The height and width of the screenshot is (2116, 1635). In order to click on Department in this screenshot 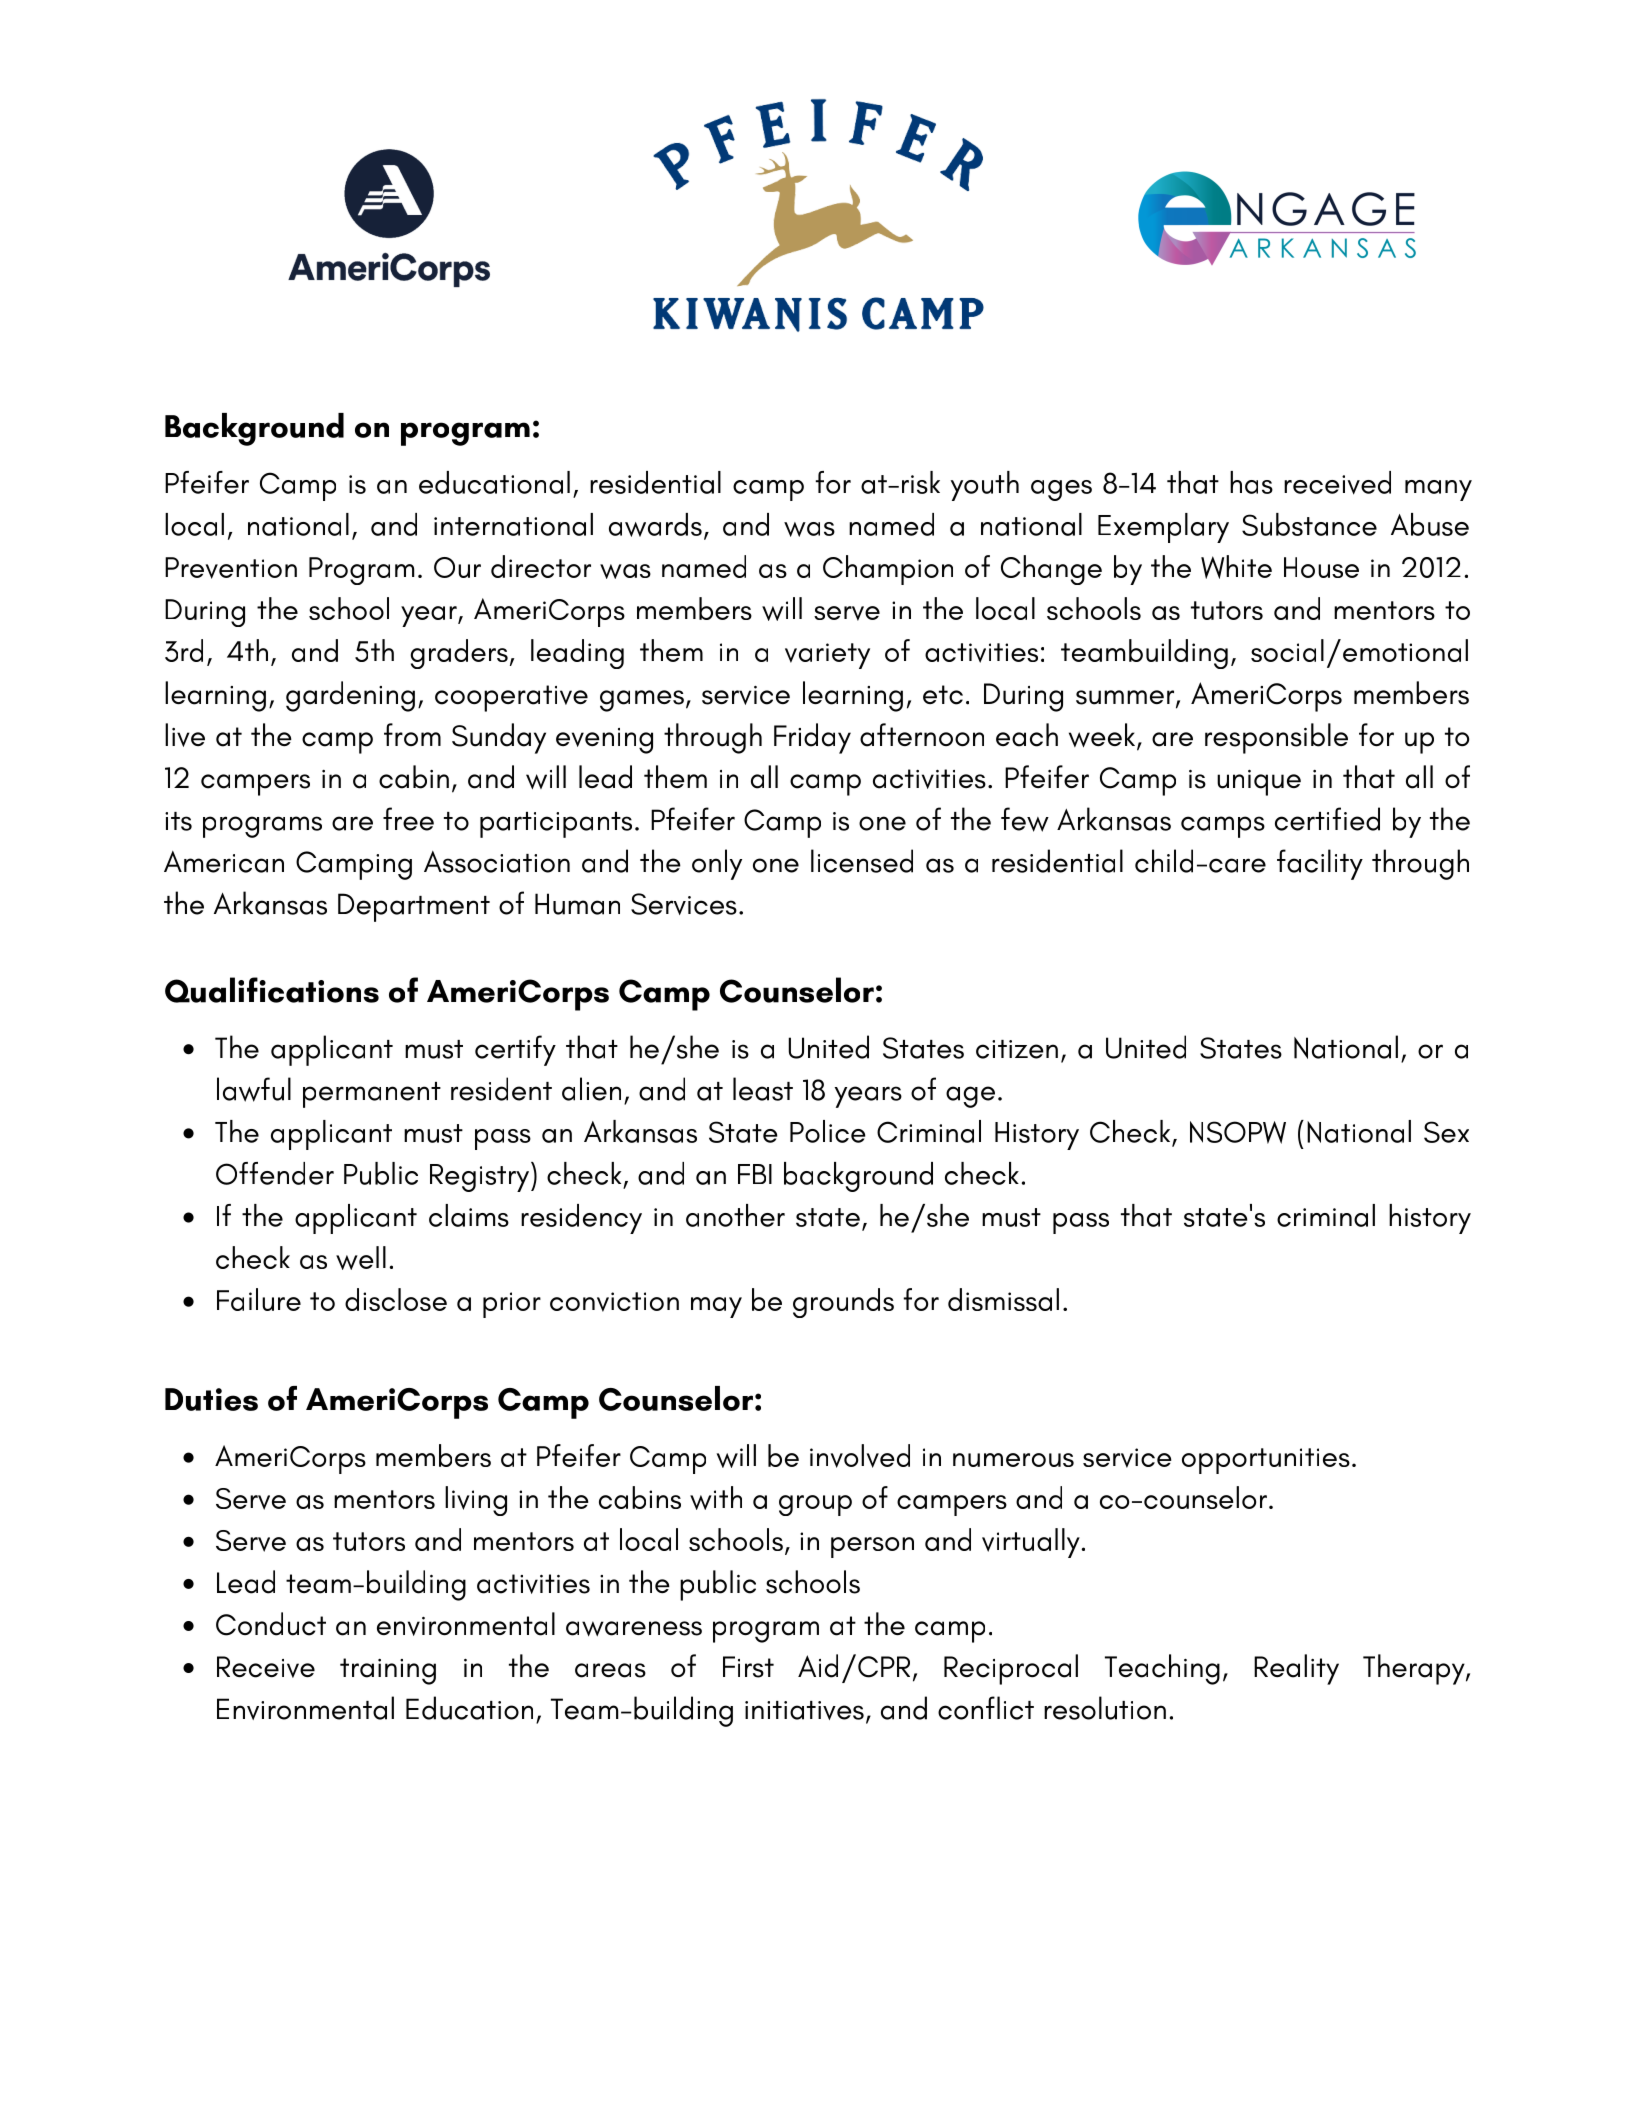, I will do `click(414, 907)`.
